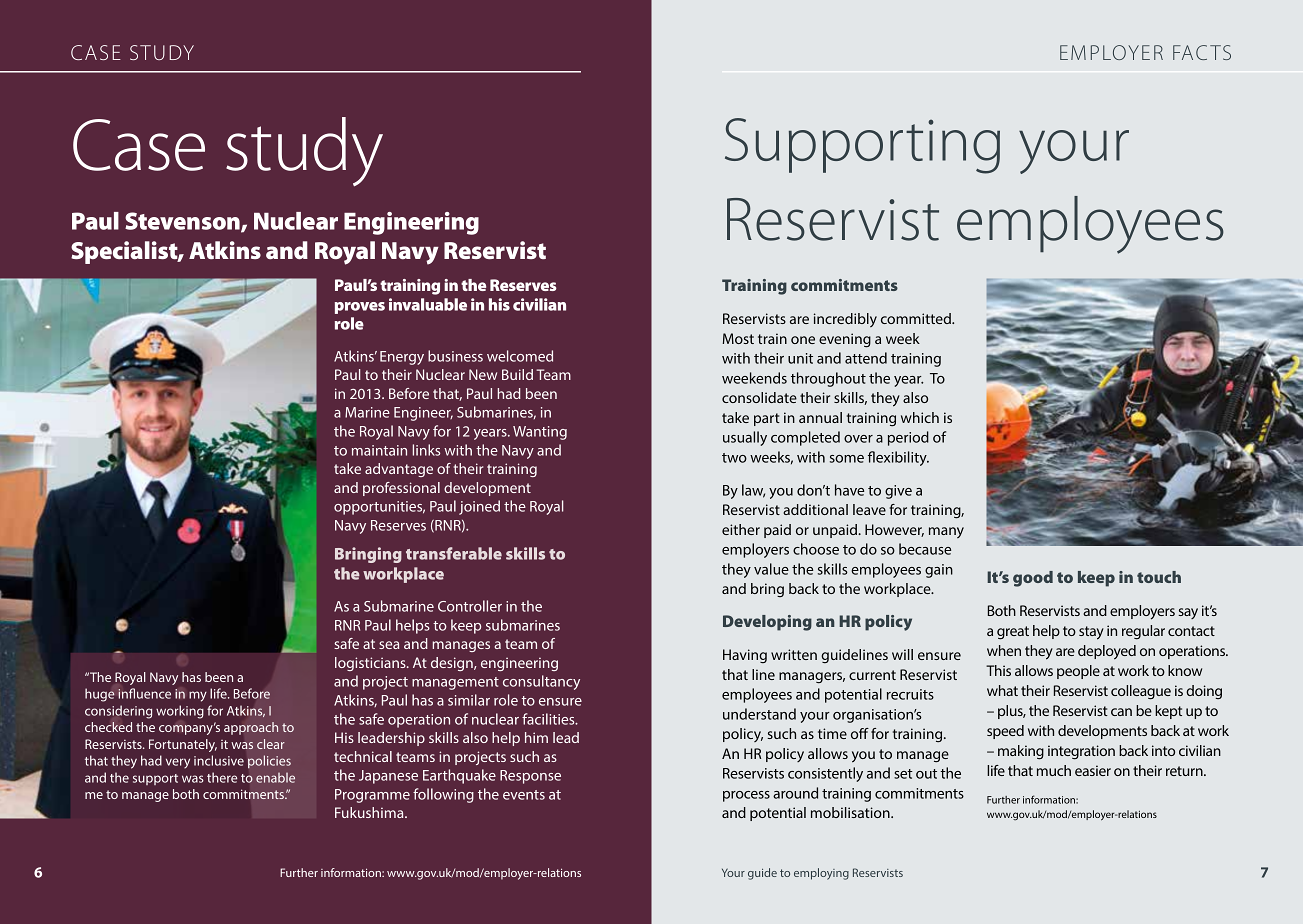 The width and height of the screenshot is (1303, 924). I want to click on Stevenson, so click(183, 222).
